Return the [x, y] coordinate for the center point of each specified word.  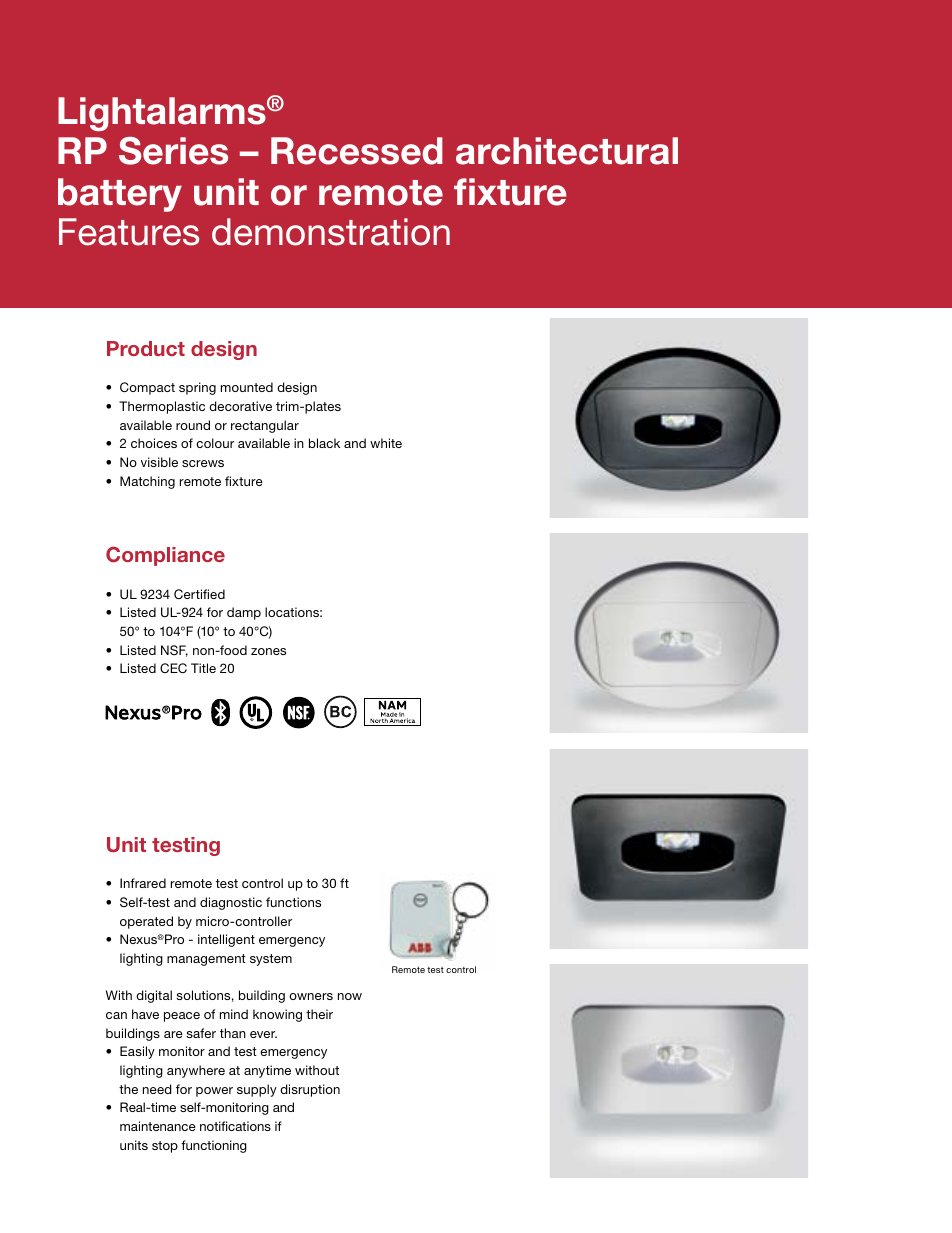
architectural [567, 151]
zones [268, 651]
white [386, 443]
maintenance [158, 1126]
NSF [174, 651]
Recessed [357, 151]
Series [173, 151]
